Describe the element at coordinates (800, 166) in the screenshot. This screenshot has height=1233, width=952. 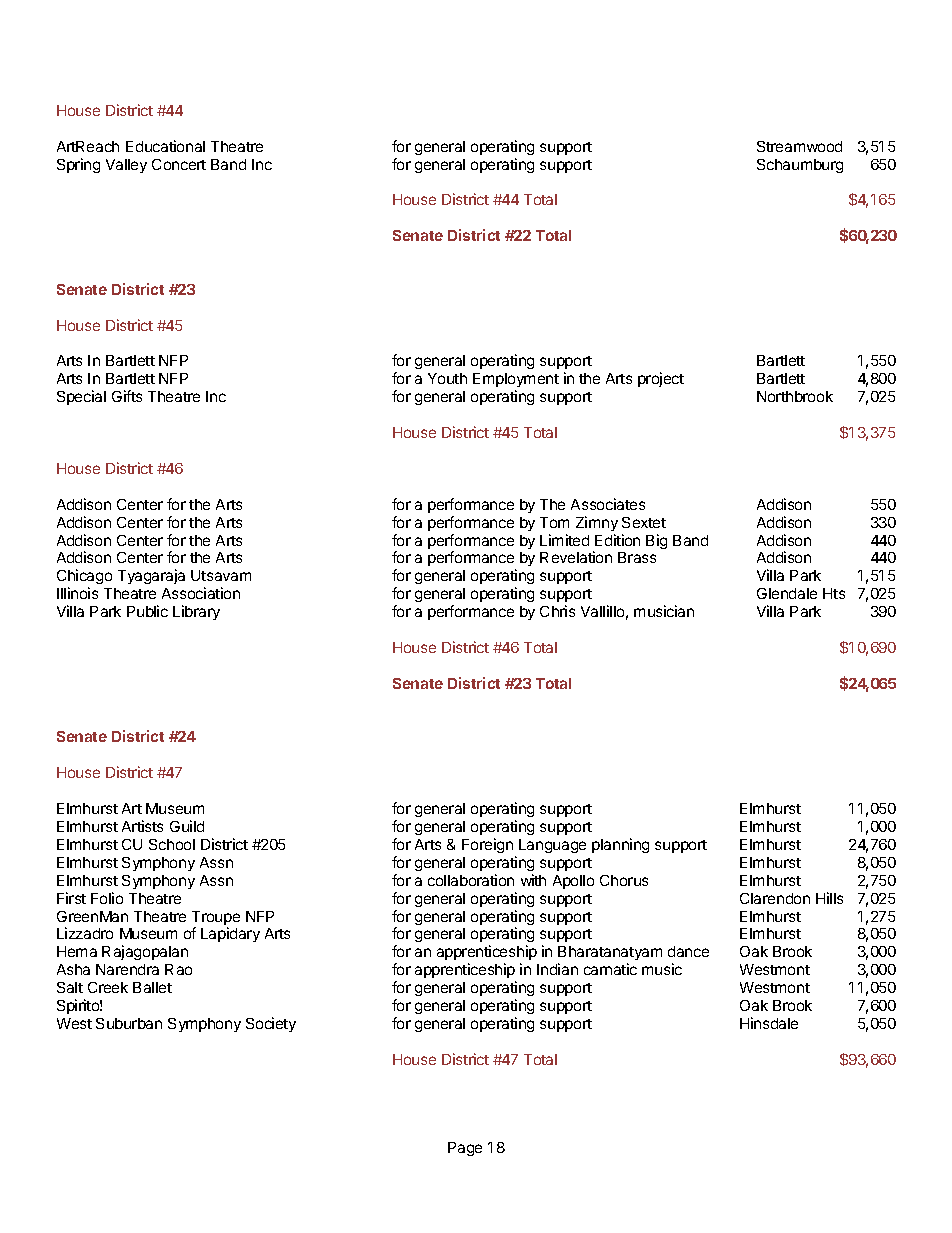
I see `Schaumburg` at that location.
